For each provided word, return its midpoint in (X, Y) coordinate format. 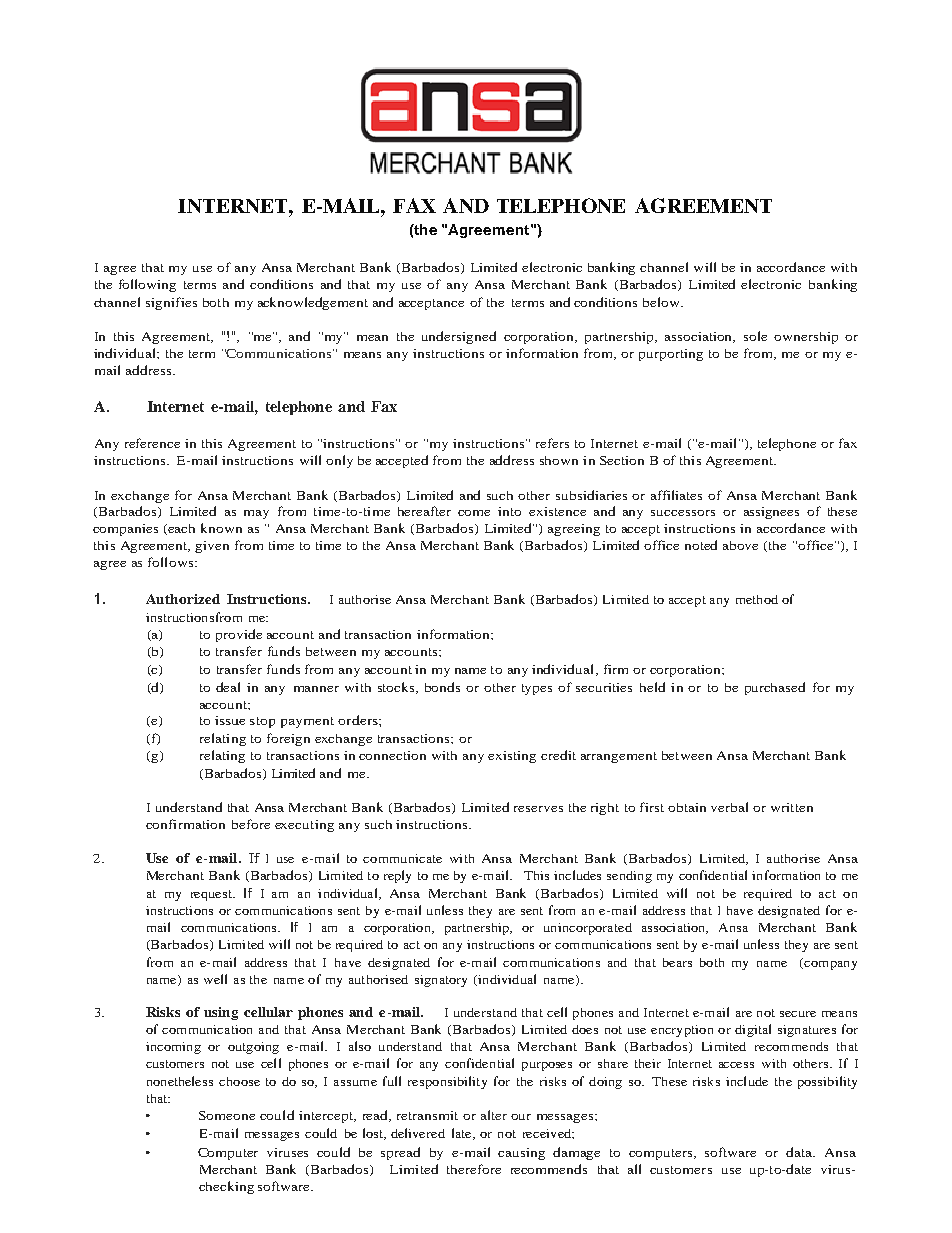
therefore (474, 1169)
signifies (171, 303)
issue (230, 720)
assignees (771, 513)
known (221, 528)
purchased (775, 688)
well (215, 979)
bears (677, 962)
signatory (441, 981)
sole (755, 336)
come (474, 513)
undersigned (459, 337)
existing (512, 757)
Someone (227, 1115)
